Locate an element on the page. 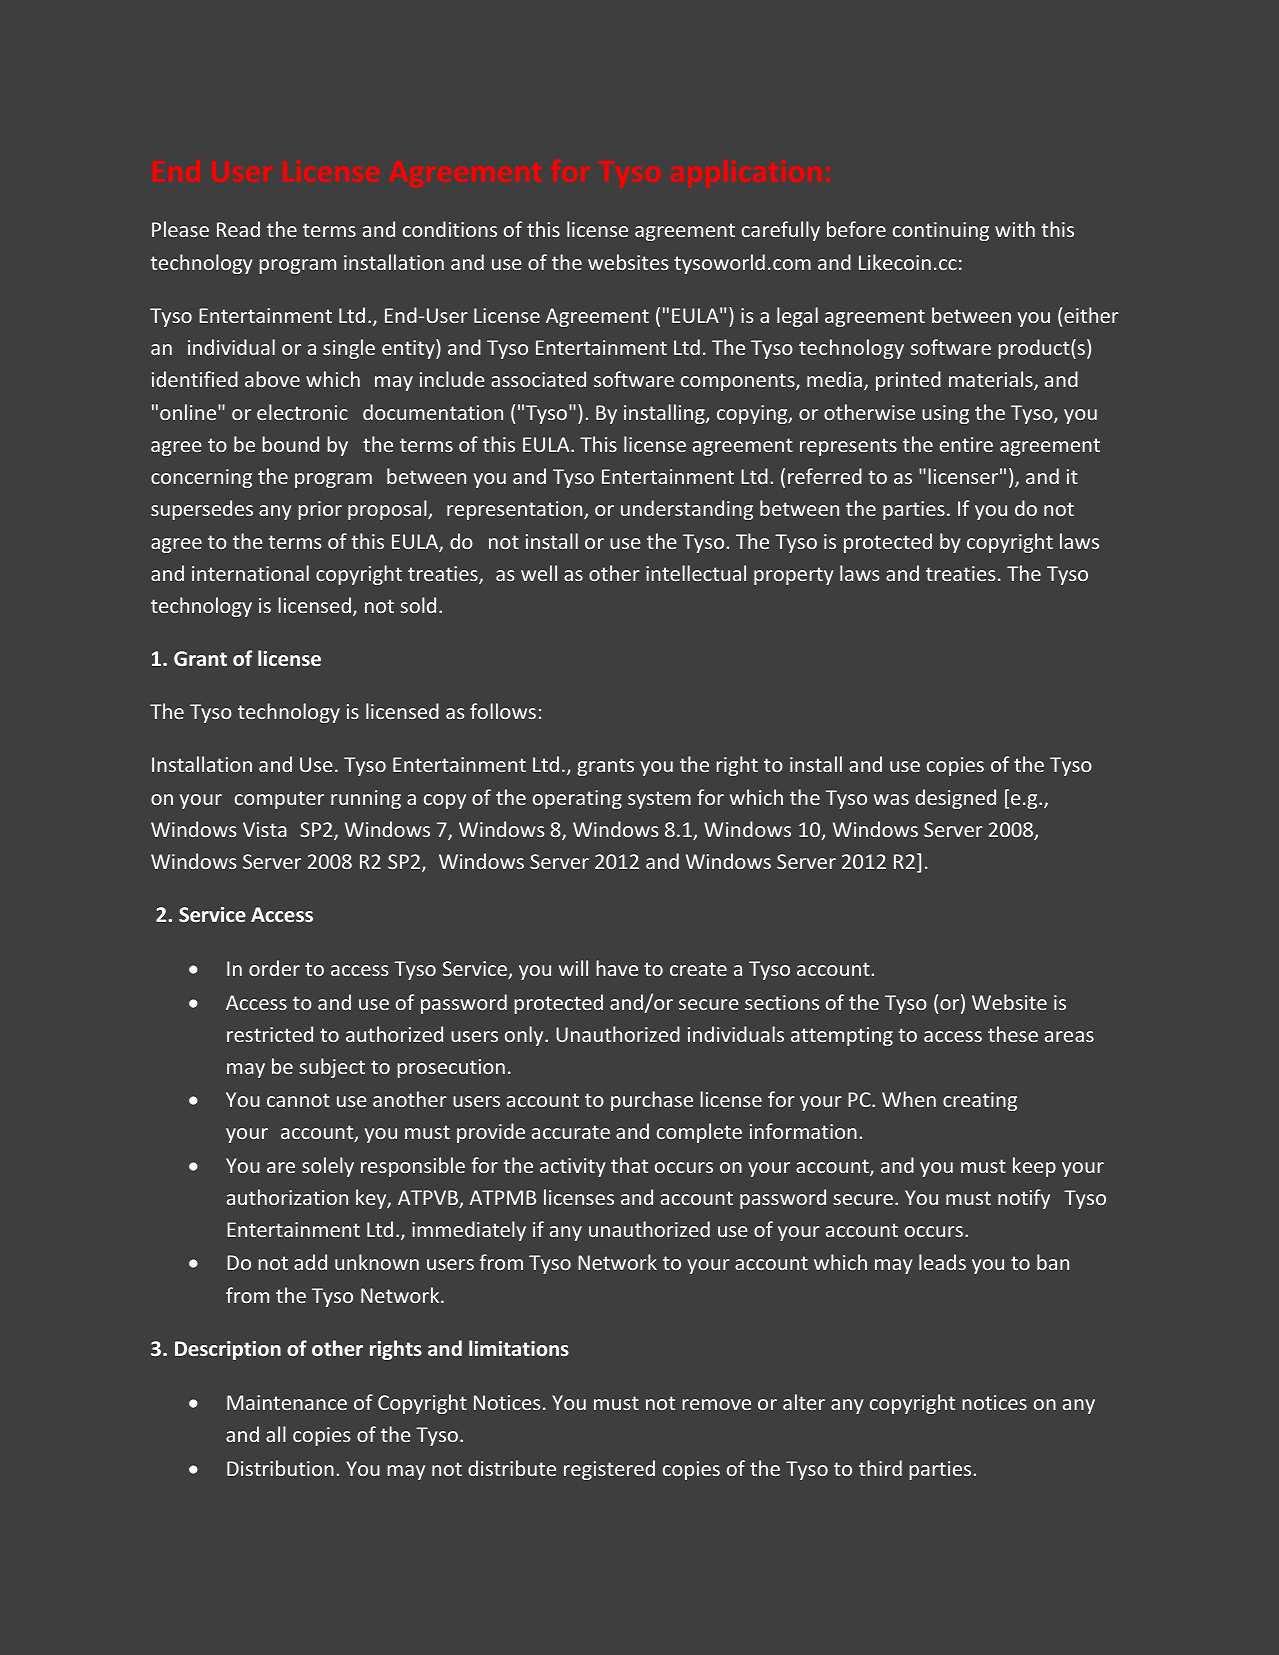 This page has width=1279, height=1655. have is located at coordinates (617, 968).
